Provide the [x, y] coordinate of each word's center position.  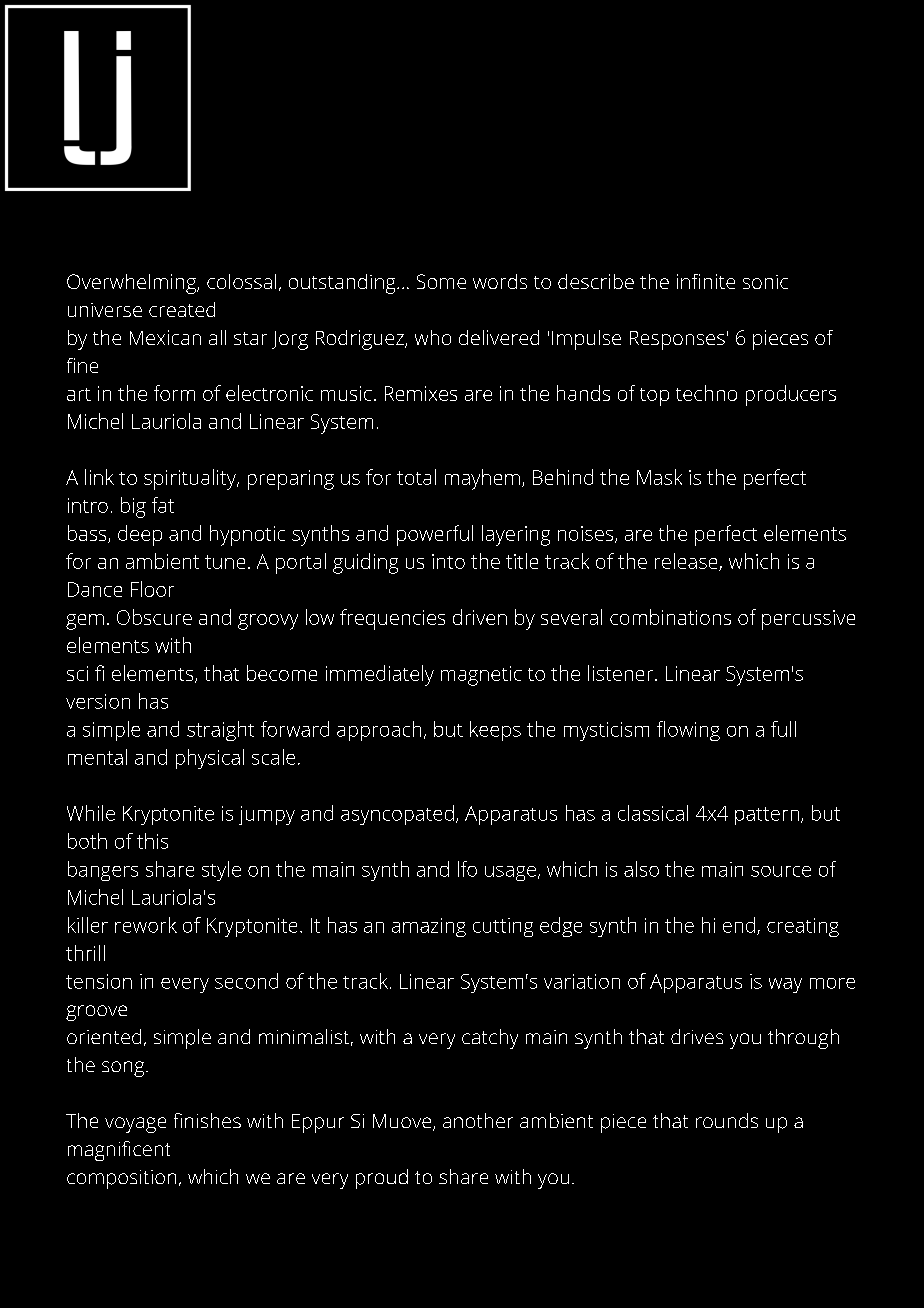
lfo [467, 869]
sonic [765, 282]
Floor [152, 589]
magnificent [119, 1151]
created [182, 309]
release [687, 562]
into [448, 561]
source [781, 871]
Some [441, 281]
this [152, 841]
